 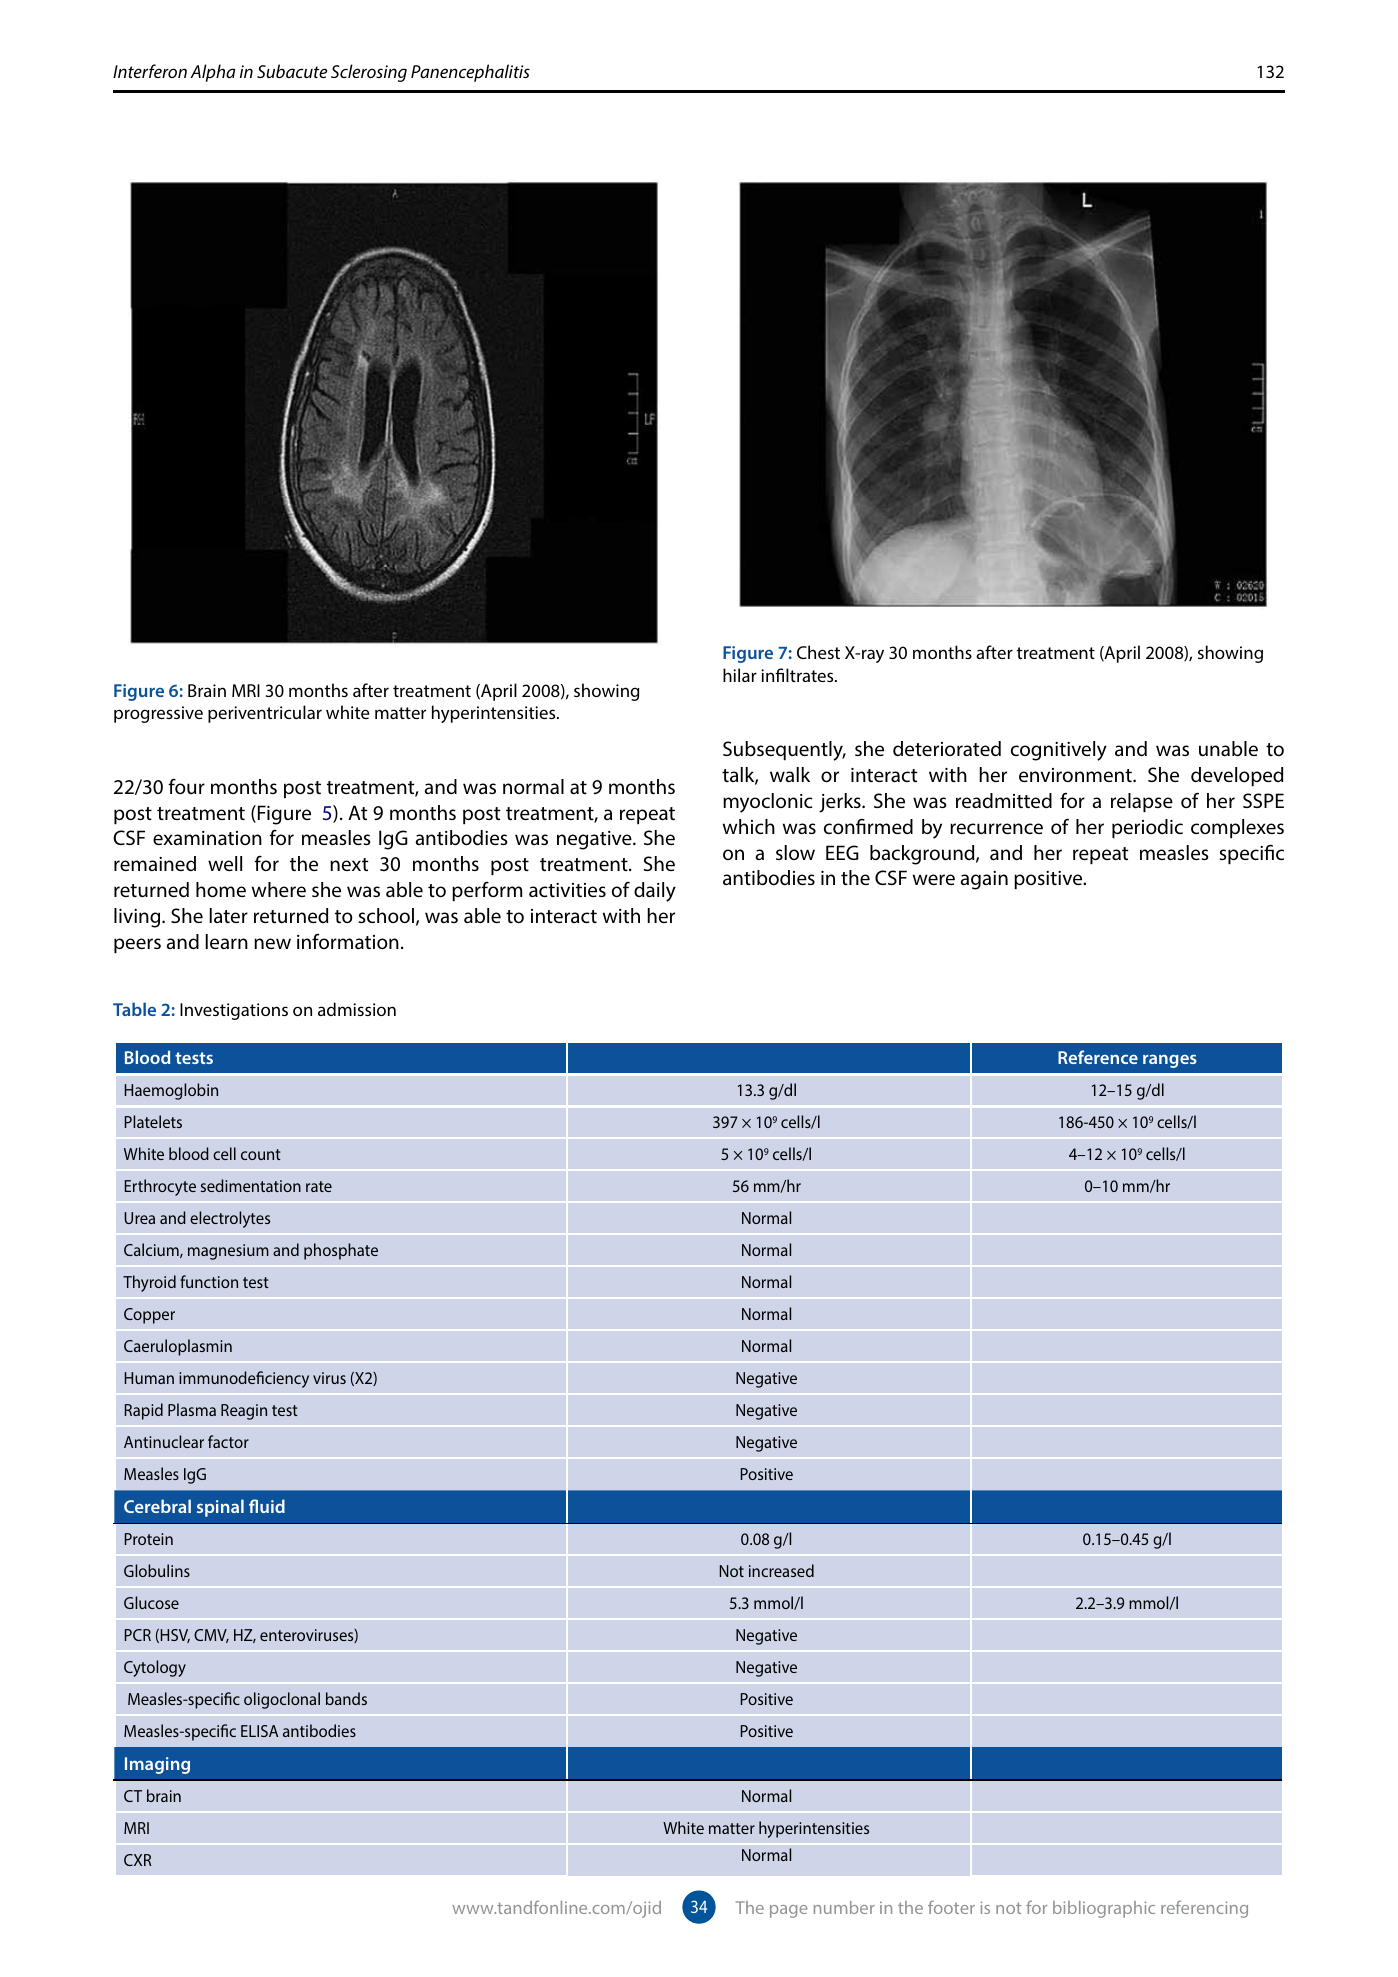 I want to click on daily, so click(x=655, y=892).
